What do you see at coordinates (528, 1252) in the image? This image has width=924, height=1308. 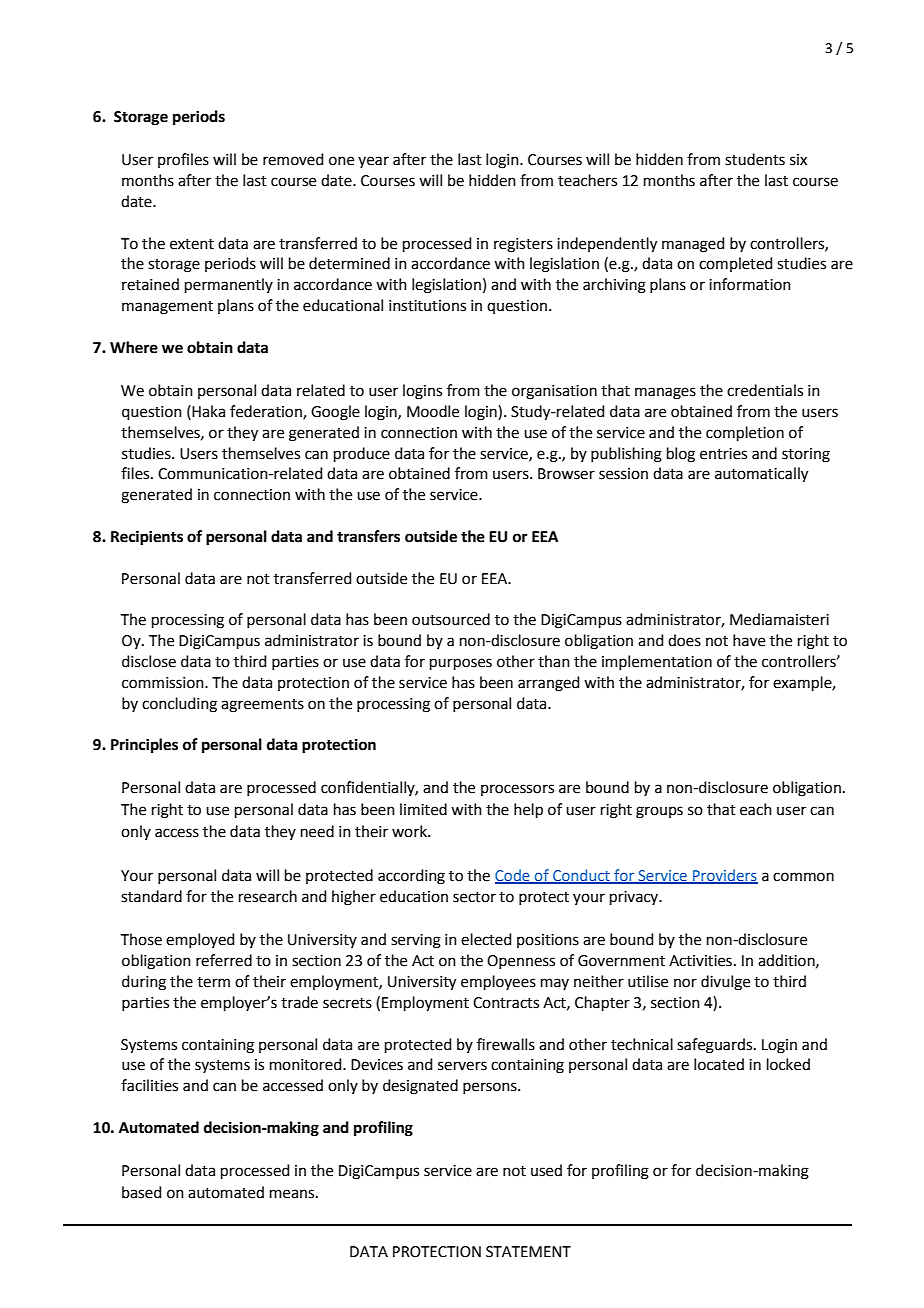 I see `STATEMENT` at bounding box center [528, 1252].
